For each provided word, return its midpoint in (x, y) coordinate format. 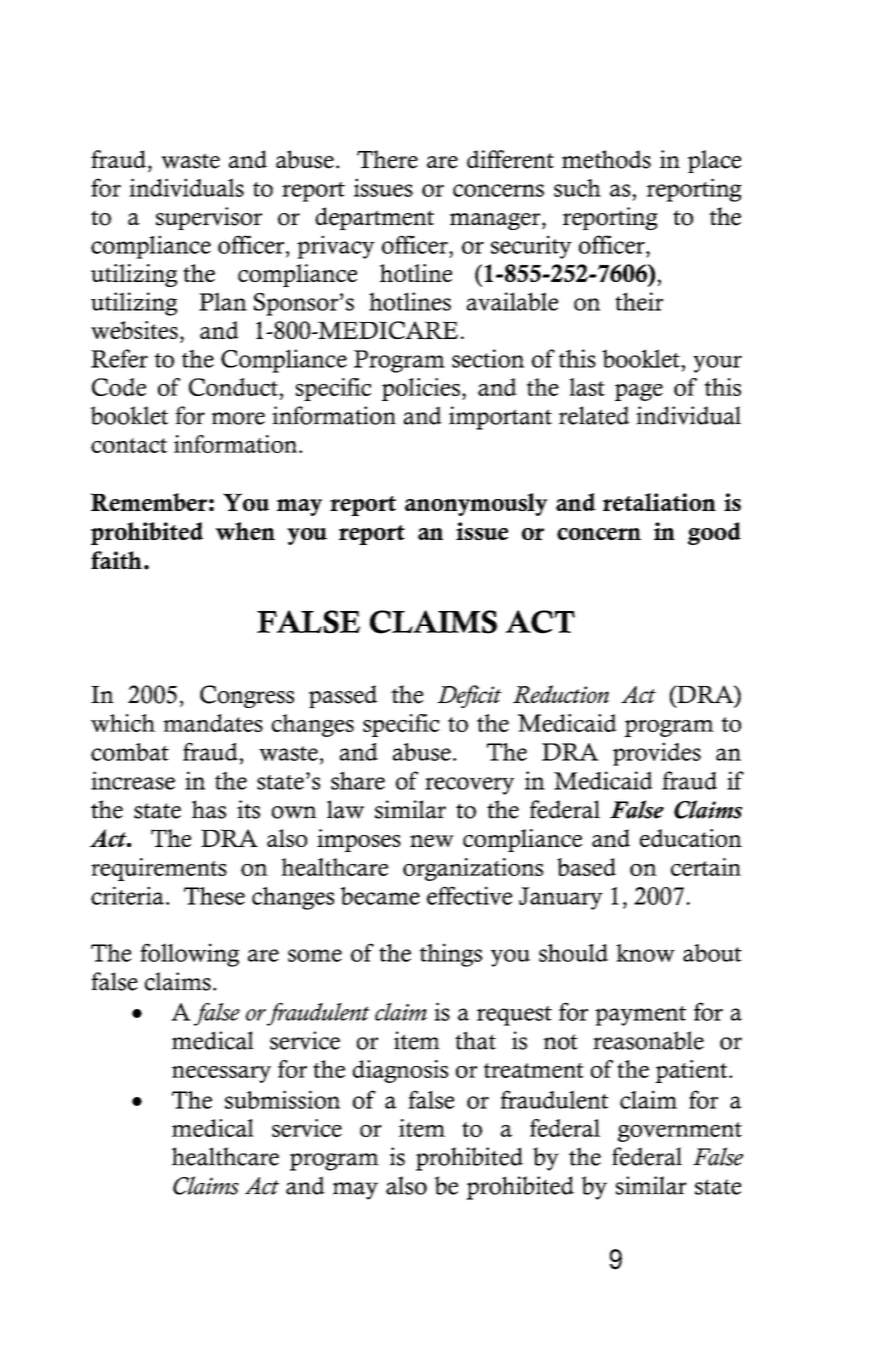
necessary (221, 1074)
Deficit (469, 696)
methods (606, 159)
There (387, 159)
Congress (247, 696)
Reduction (561, 694)
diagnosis (400, 1071)
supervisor (209, 218)
